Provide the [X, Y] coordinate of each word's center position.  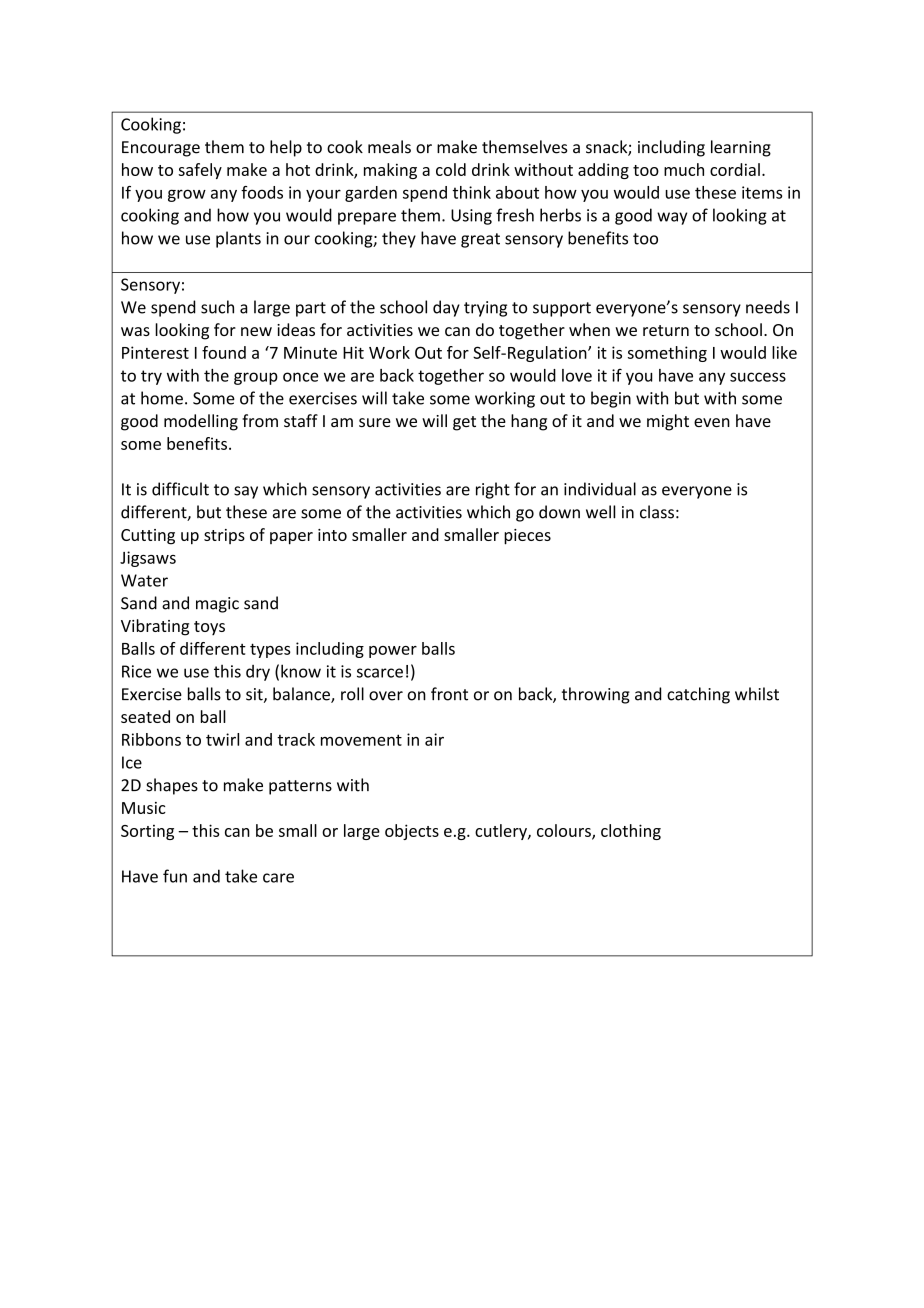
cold [451, 169]
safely [200, 171]
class [657, 512]
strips [224, 536]
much [684, 169]
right [493, 490]
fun [175, 876]
